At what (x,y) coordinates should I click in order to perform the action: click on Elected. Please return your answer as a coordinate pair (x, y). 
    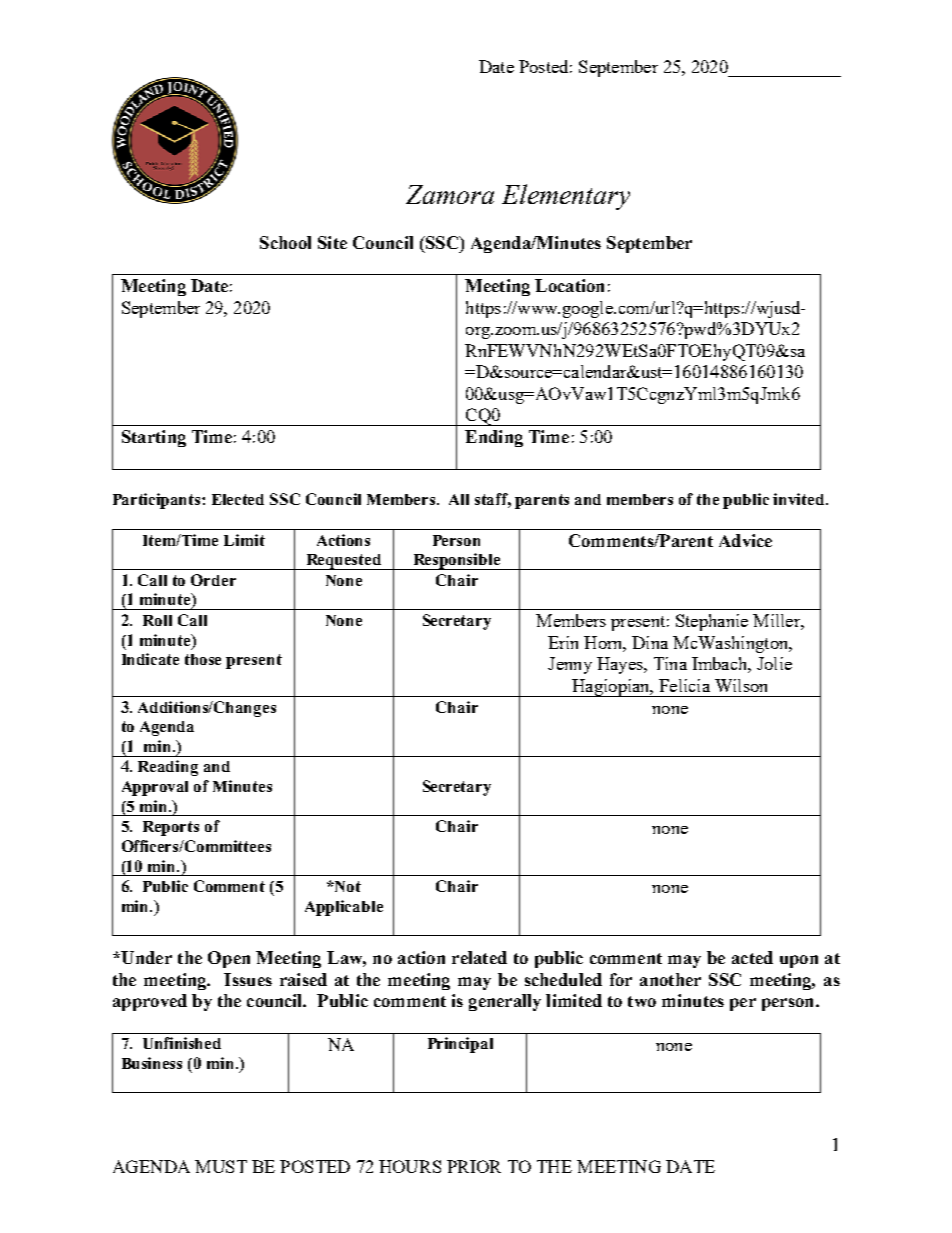
    Looking at the image, I should click on (238, 499).
